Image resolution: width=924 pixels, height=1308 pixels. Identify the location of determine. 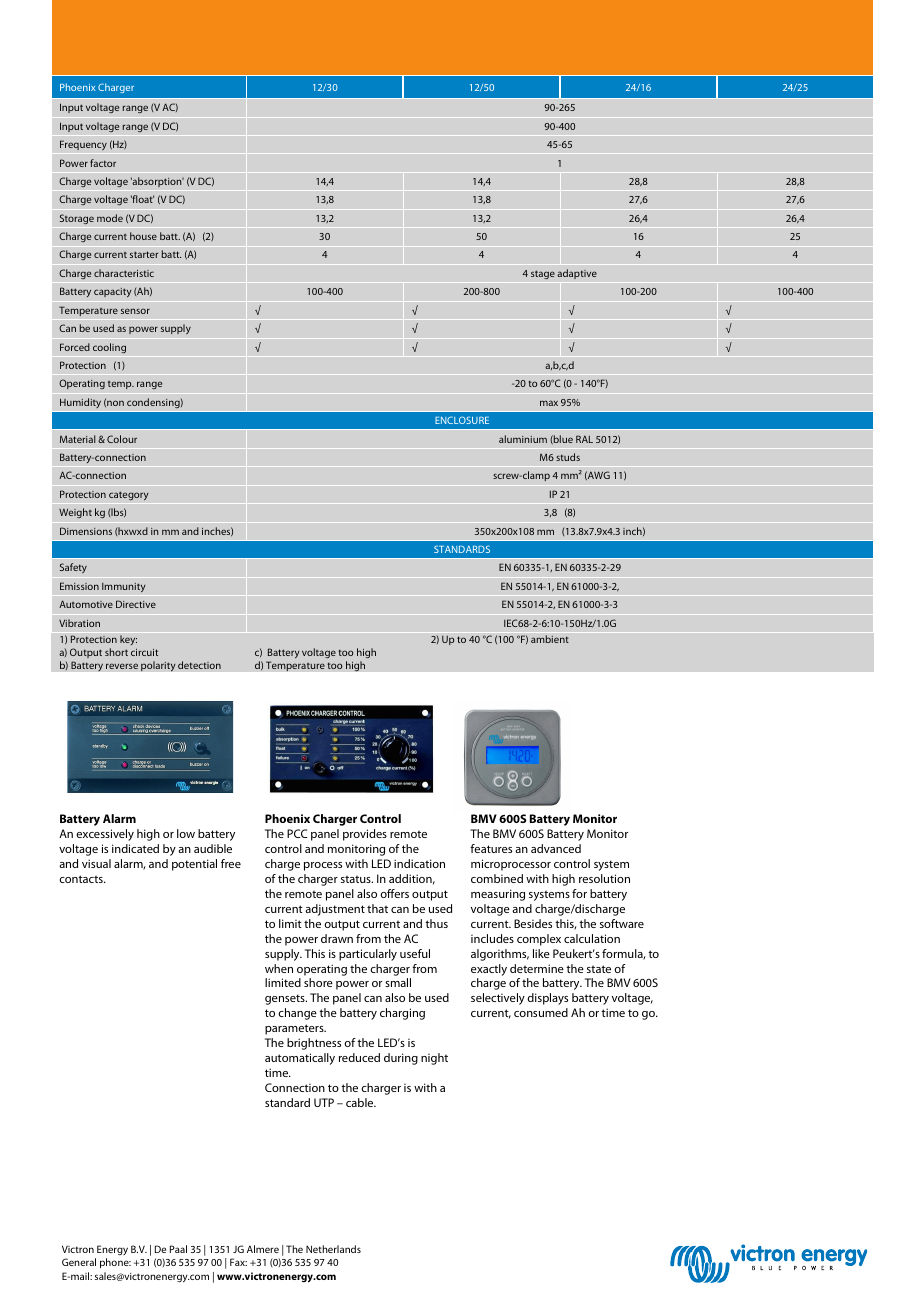
(537, 968).
